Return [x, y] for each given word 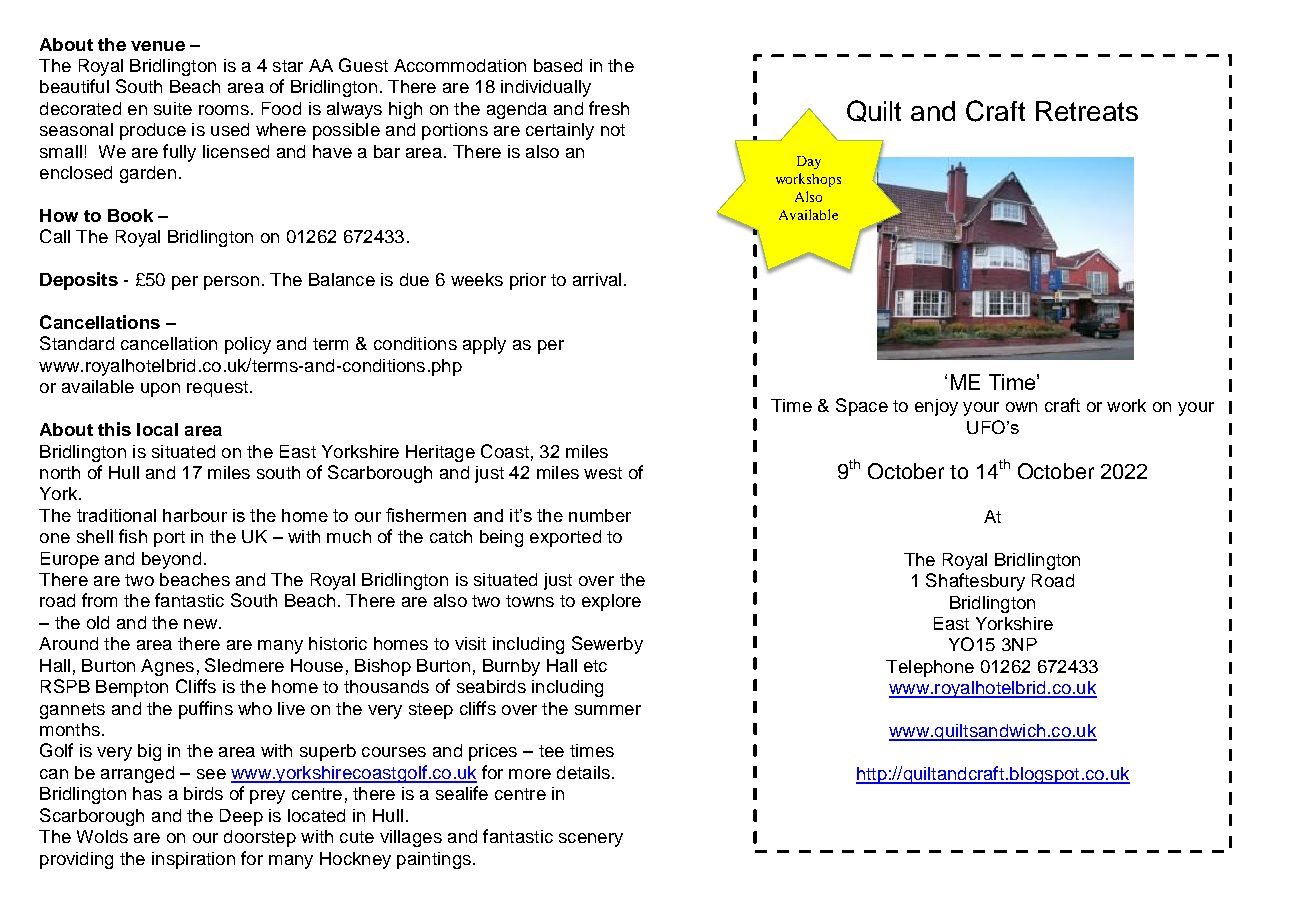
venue [158, 46]
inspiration [193, 860]
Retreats [1087, 111]
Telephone [930, 668]
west [603, 473]
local [157, 429]
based [558, 65]
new [202, 624]
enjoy [936, 407]
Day [809, 162]
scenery [591, 840]
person [231, 283]
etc [595, 666]
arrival [597, 279]
